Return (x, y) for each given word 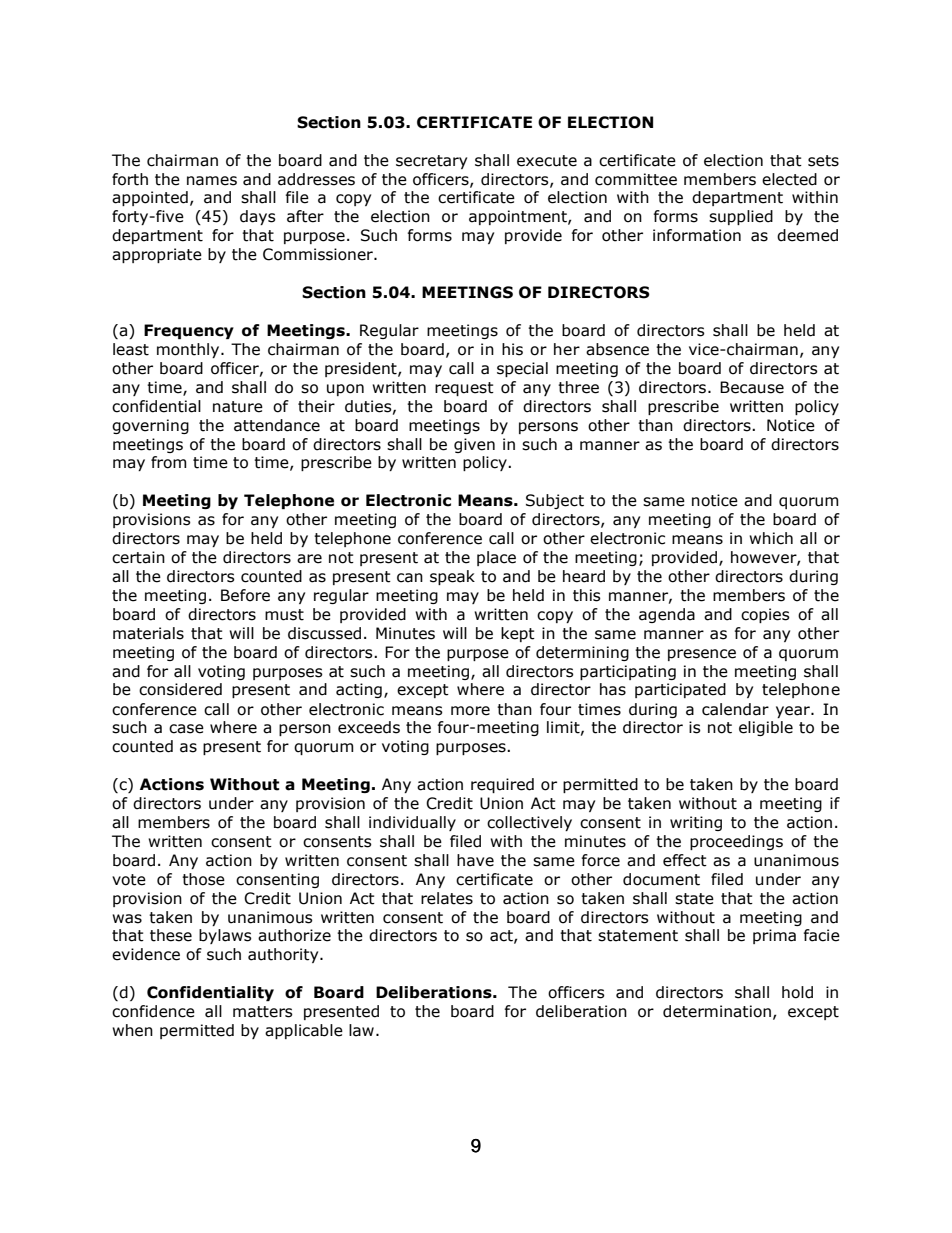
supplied (741, 217)
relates (447, 898)
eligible (766, 728)
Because (752, 387)
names (212, 181)
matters (263, 1012)
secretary (431, 162)
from (169, 462)
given (474, 445)
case (186, 729)
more (470, 711)
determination (717, 1011)
